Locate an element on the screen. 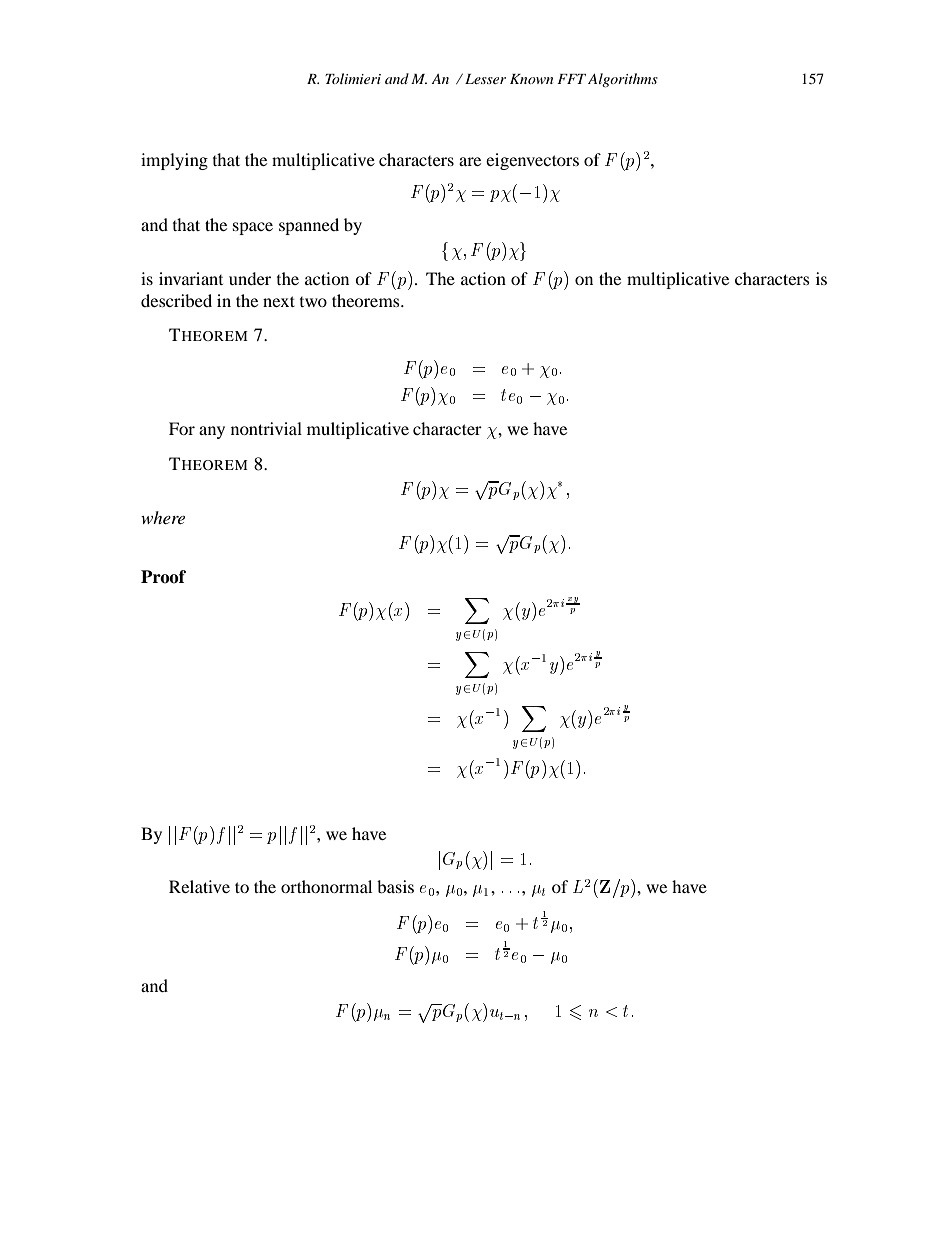 This screenshot has height=1233, width=952. Lesser is located at coordinates (485, 79).
